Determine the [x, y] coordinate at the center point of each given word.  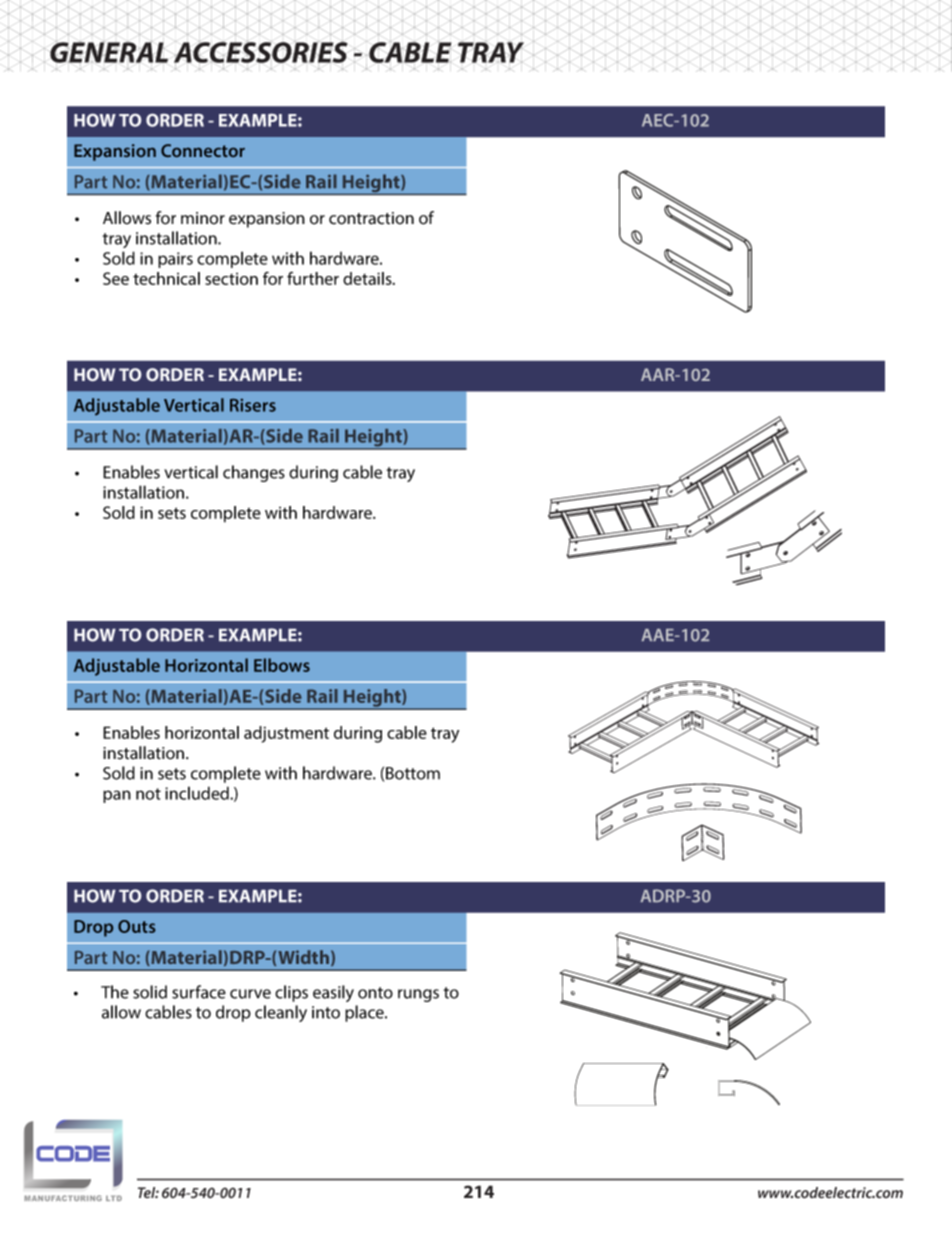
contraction [371, 218]
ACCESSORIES [261, 53]
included [198, 793]
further [313, 278]
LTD [114, 1198]
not [148, 794]
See [116, 278]
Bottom [413, 773]
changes [254, 473]
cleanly [281, 1013]
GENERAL [108, 52]
